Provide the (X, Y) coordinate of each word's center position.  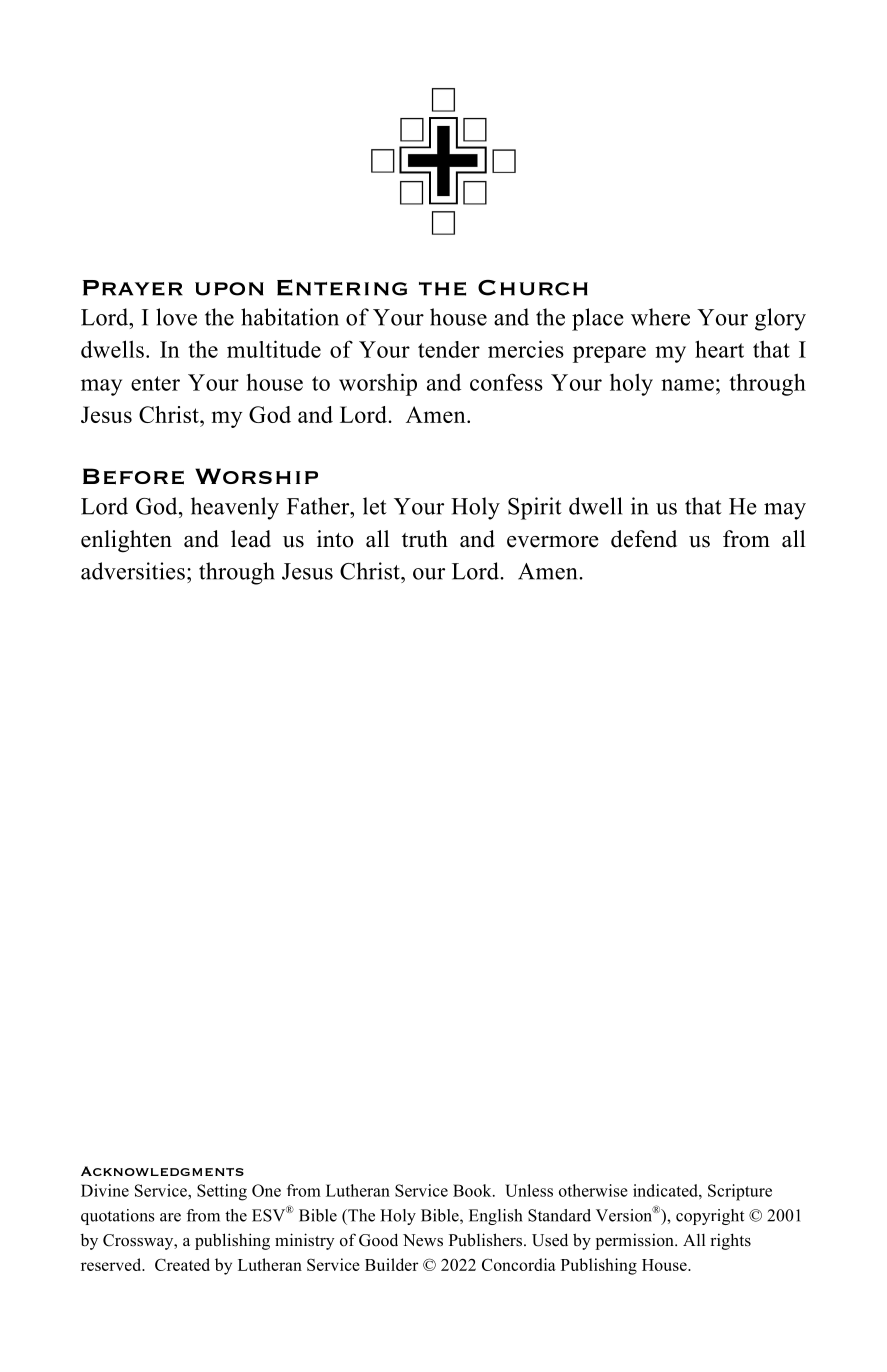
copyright (710, 1217)
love (176, 317)
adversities (133, 571)
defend (644, 539)
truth (425, 539)
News (423, 1240)
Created (182, 1264)
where (660, 317)
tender (449, 349)
